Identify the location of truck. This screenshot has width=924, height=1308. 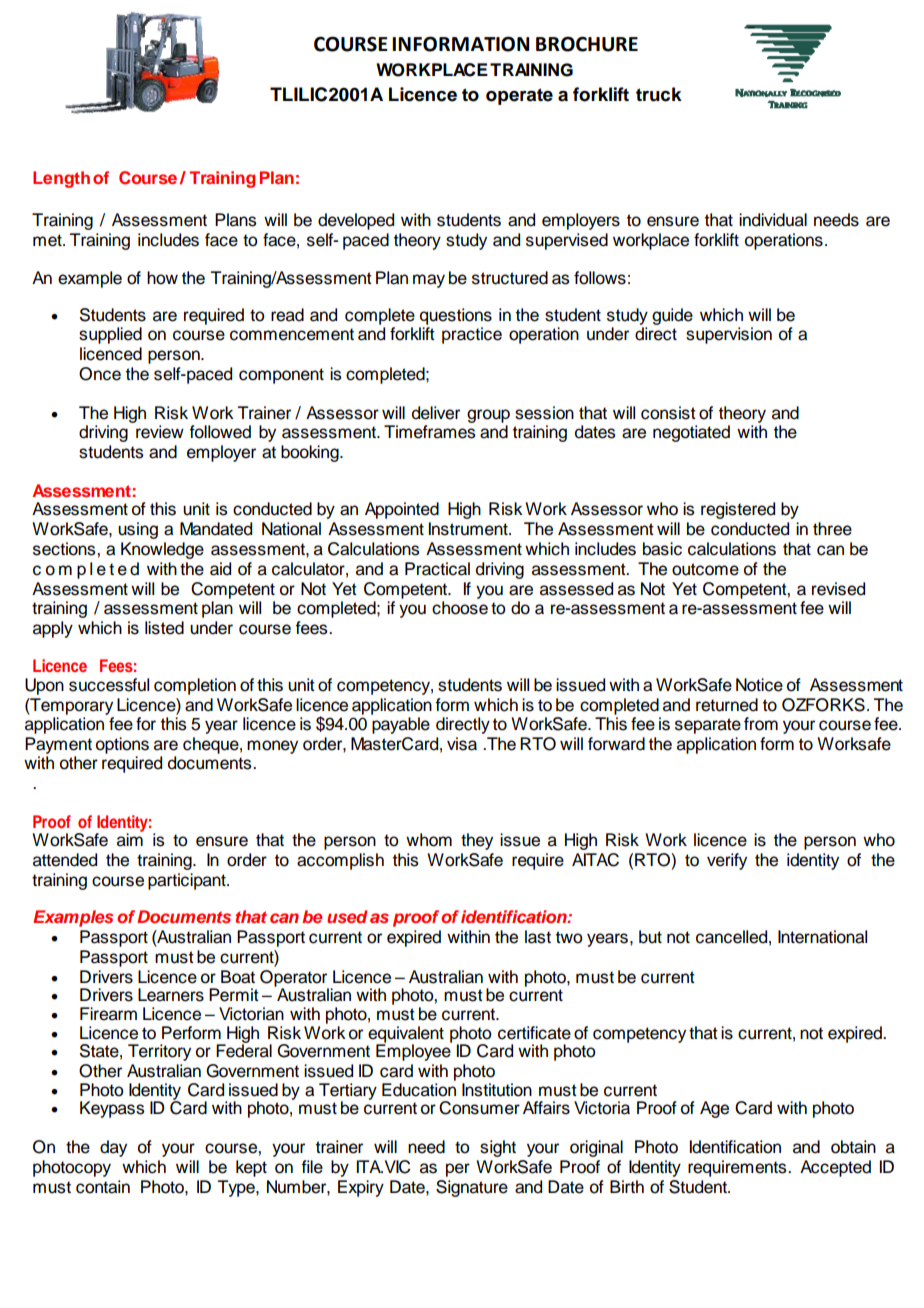
(659, 94).
